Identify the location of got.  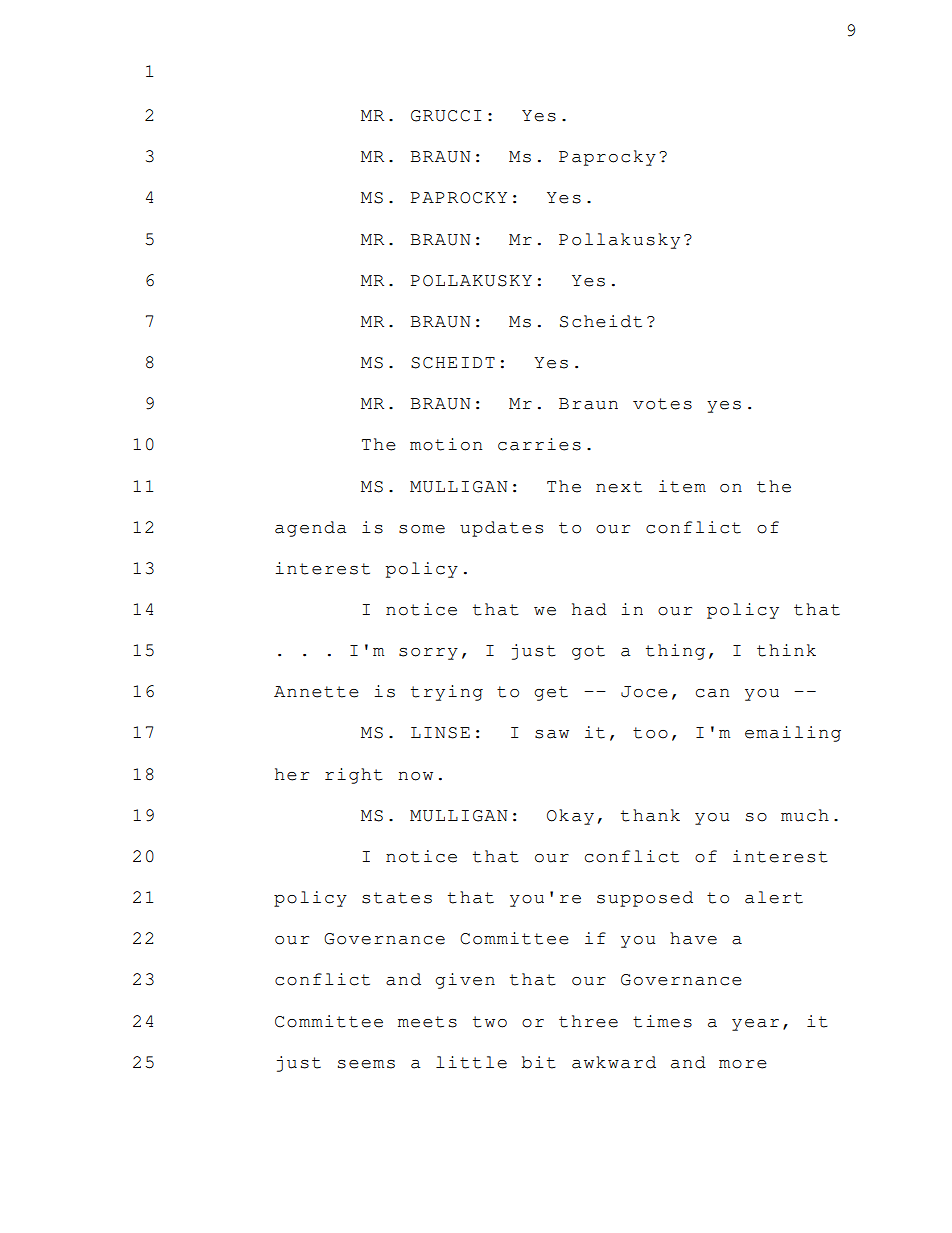
(588, 652).
